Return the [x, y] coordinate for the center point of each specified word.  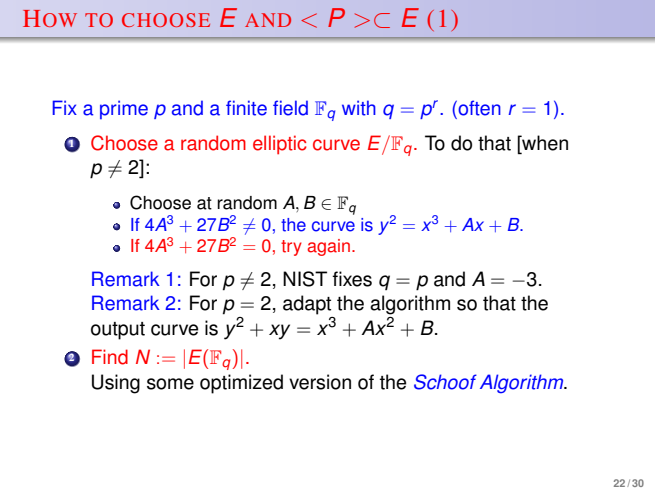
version [320, 382]
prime [124, 109]
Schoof [445, 382]
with [359, 108]
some [170, 384]
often [478, 108]
